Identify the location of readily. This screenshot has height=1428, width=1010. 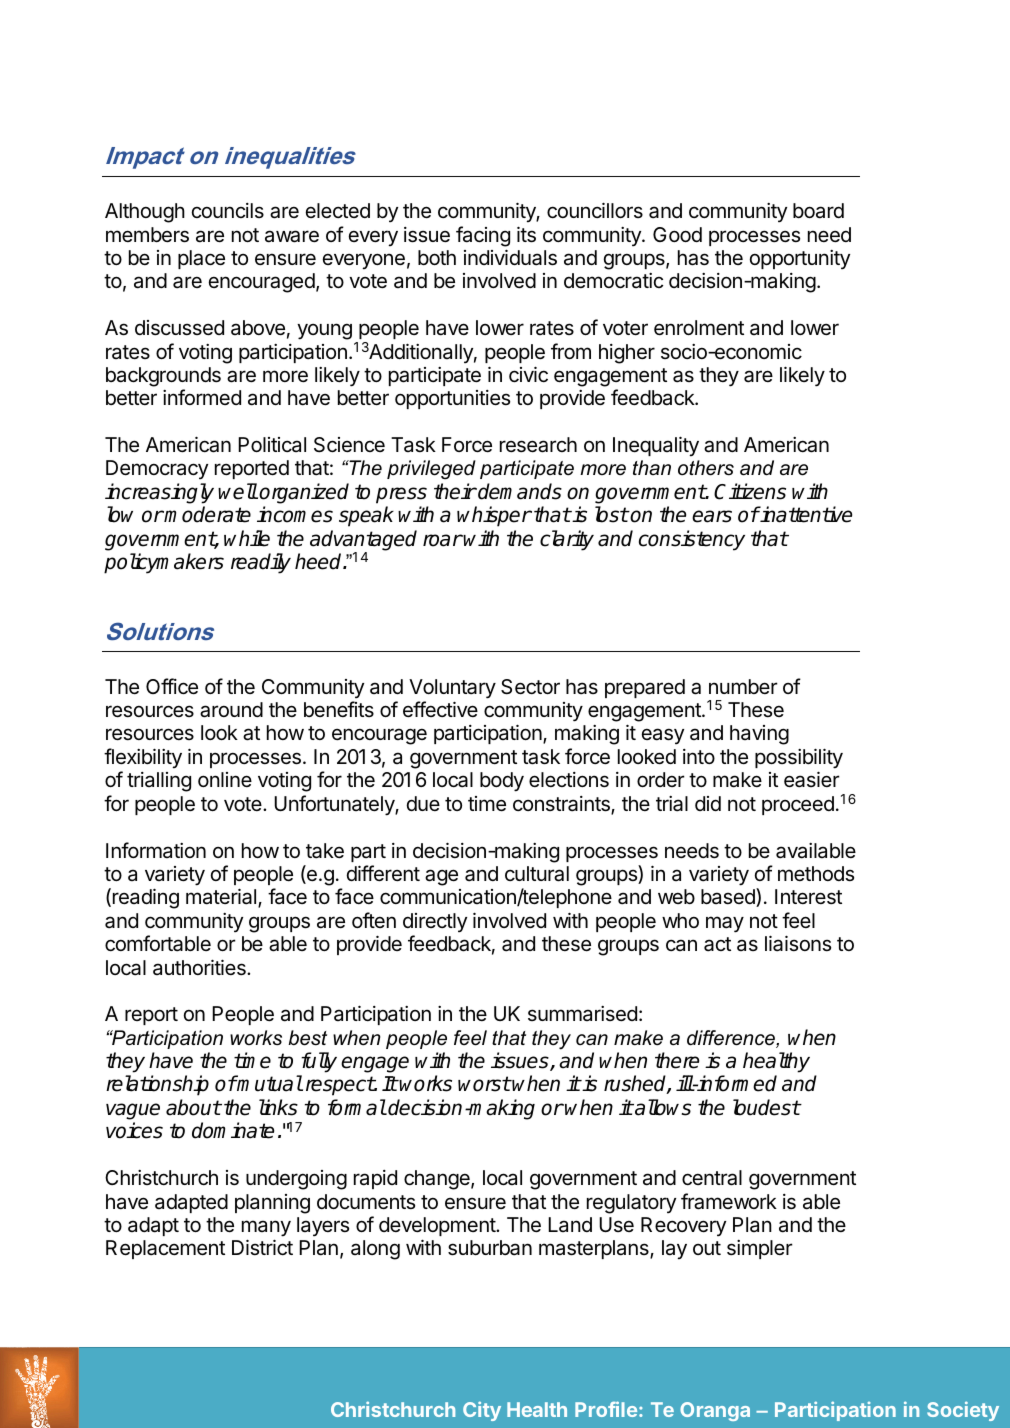
(261, 563).
